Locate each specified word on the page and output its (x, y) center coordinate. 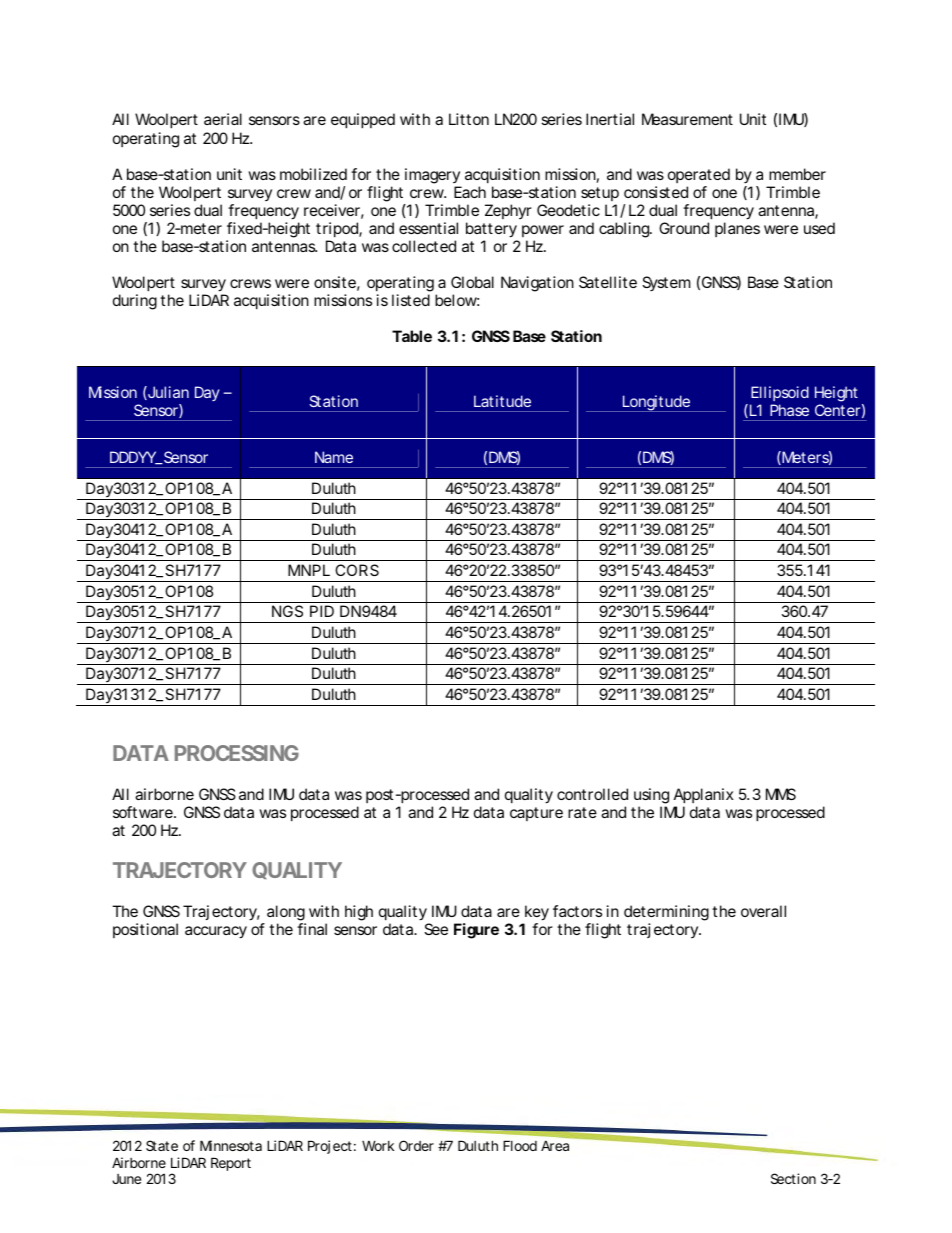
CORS (357, 570)
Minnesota (231, 1145)
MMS (781, 794)
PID (322, 611)
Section (793, 1178)
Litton (469, 119)
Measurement (687, 119)
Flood (520, 1145)
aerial (223, 119)
